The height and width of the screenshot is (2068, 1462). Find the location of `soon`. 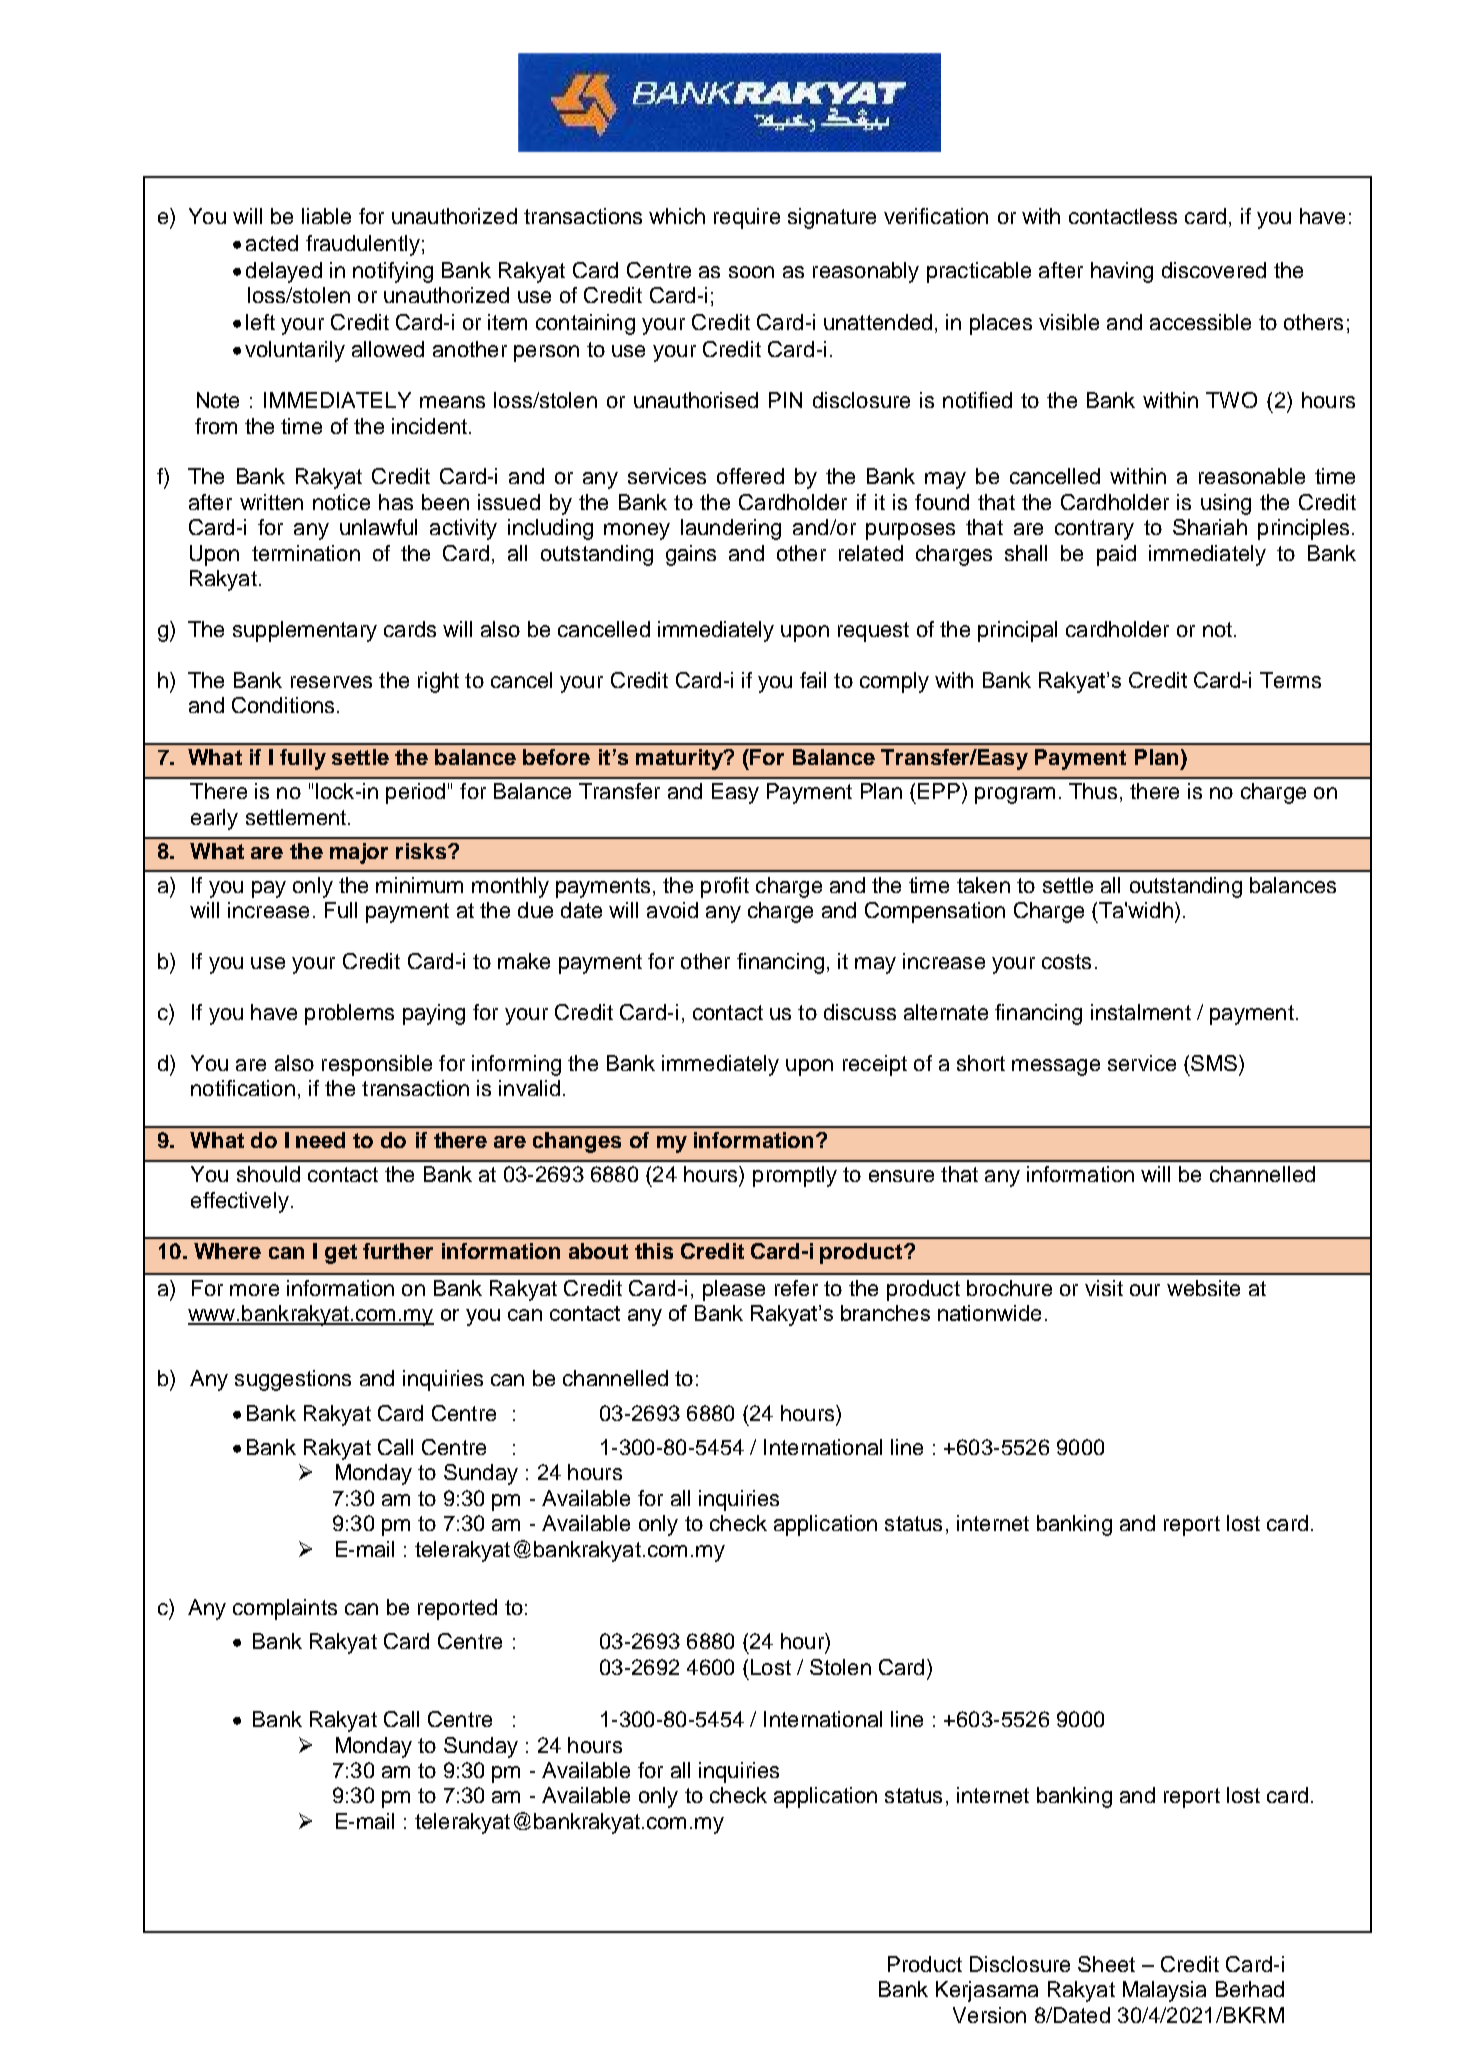

soon is located at coordinates (751, 272).
